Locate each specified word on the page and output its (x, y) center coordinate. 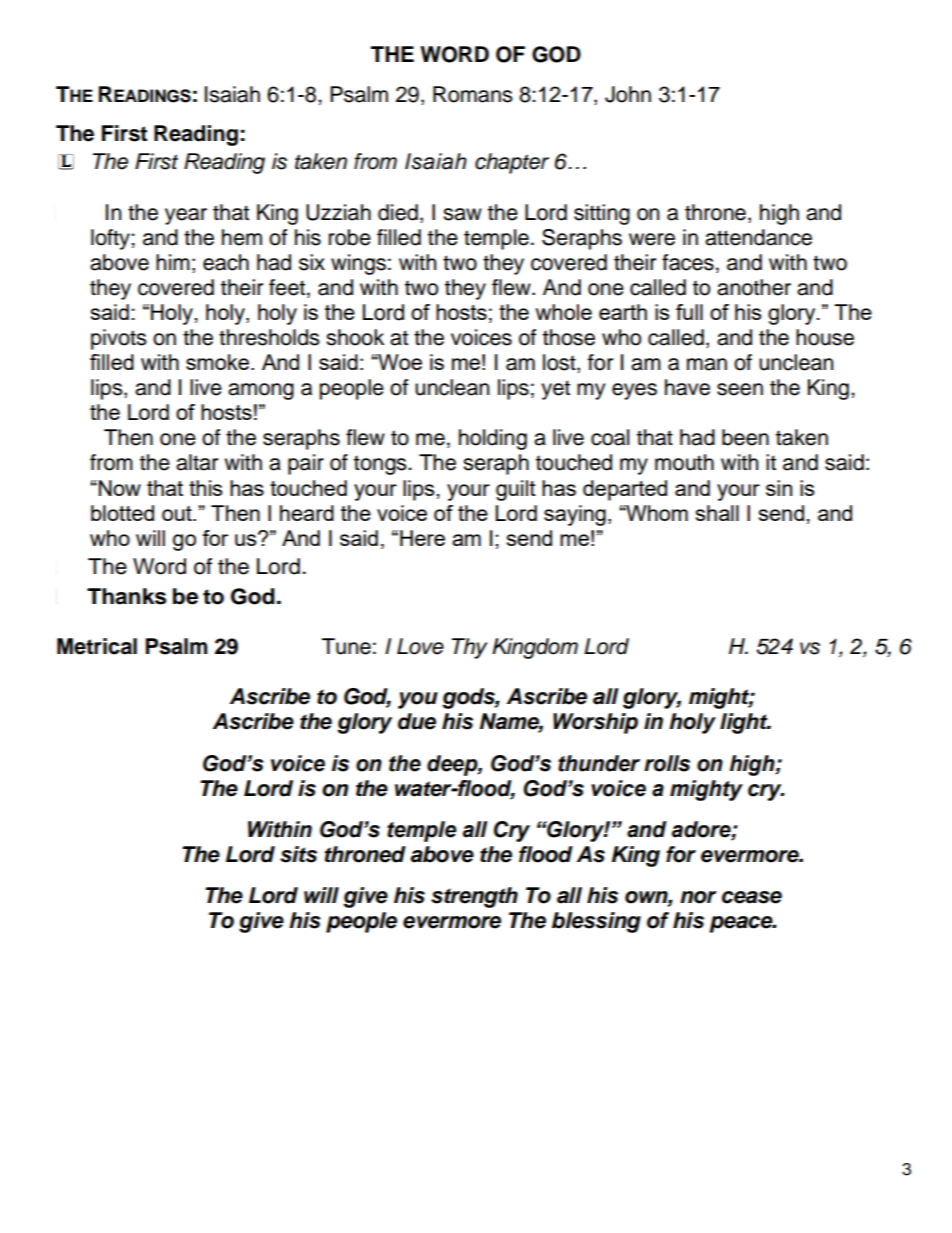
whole (564, 312)
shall (717, 513)
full (689, 312)
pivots (119, 339)
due (417, 721)
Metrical (97, 646)
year (186, 216)
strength (474, 897)
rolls (667, 763)
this (205, 488)
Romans (473, 94)
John (628, 94)
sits (298, 854)
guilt (516, 490)
